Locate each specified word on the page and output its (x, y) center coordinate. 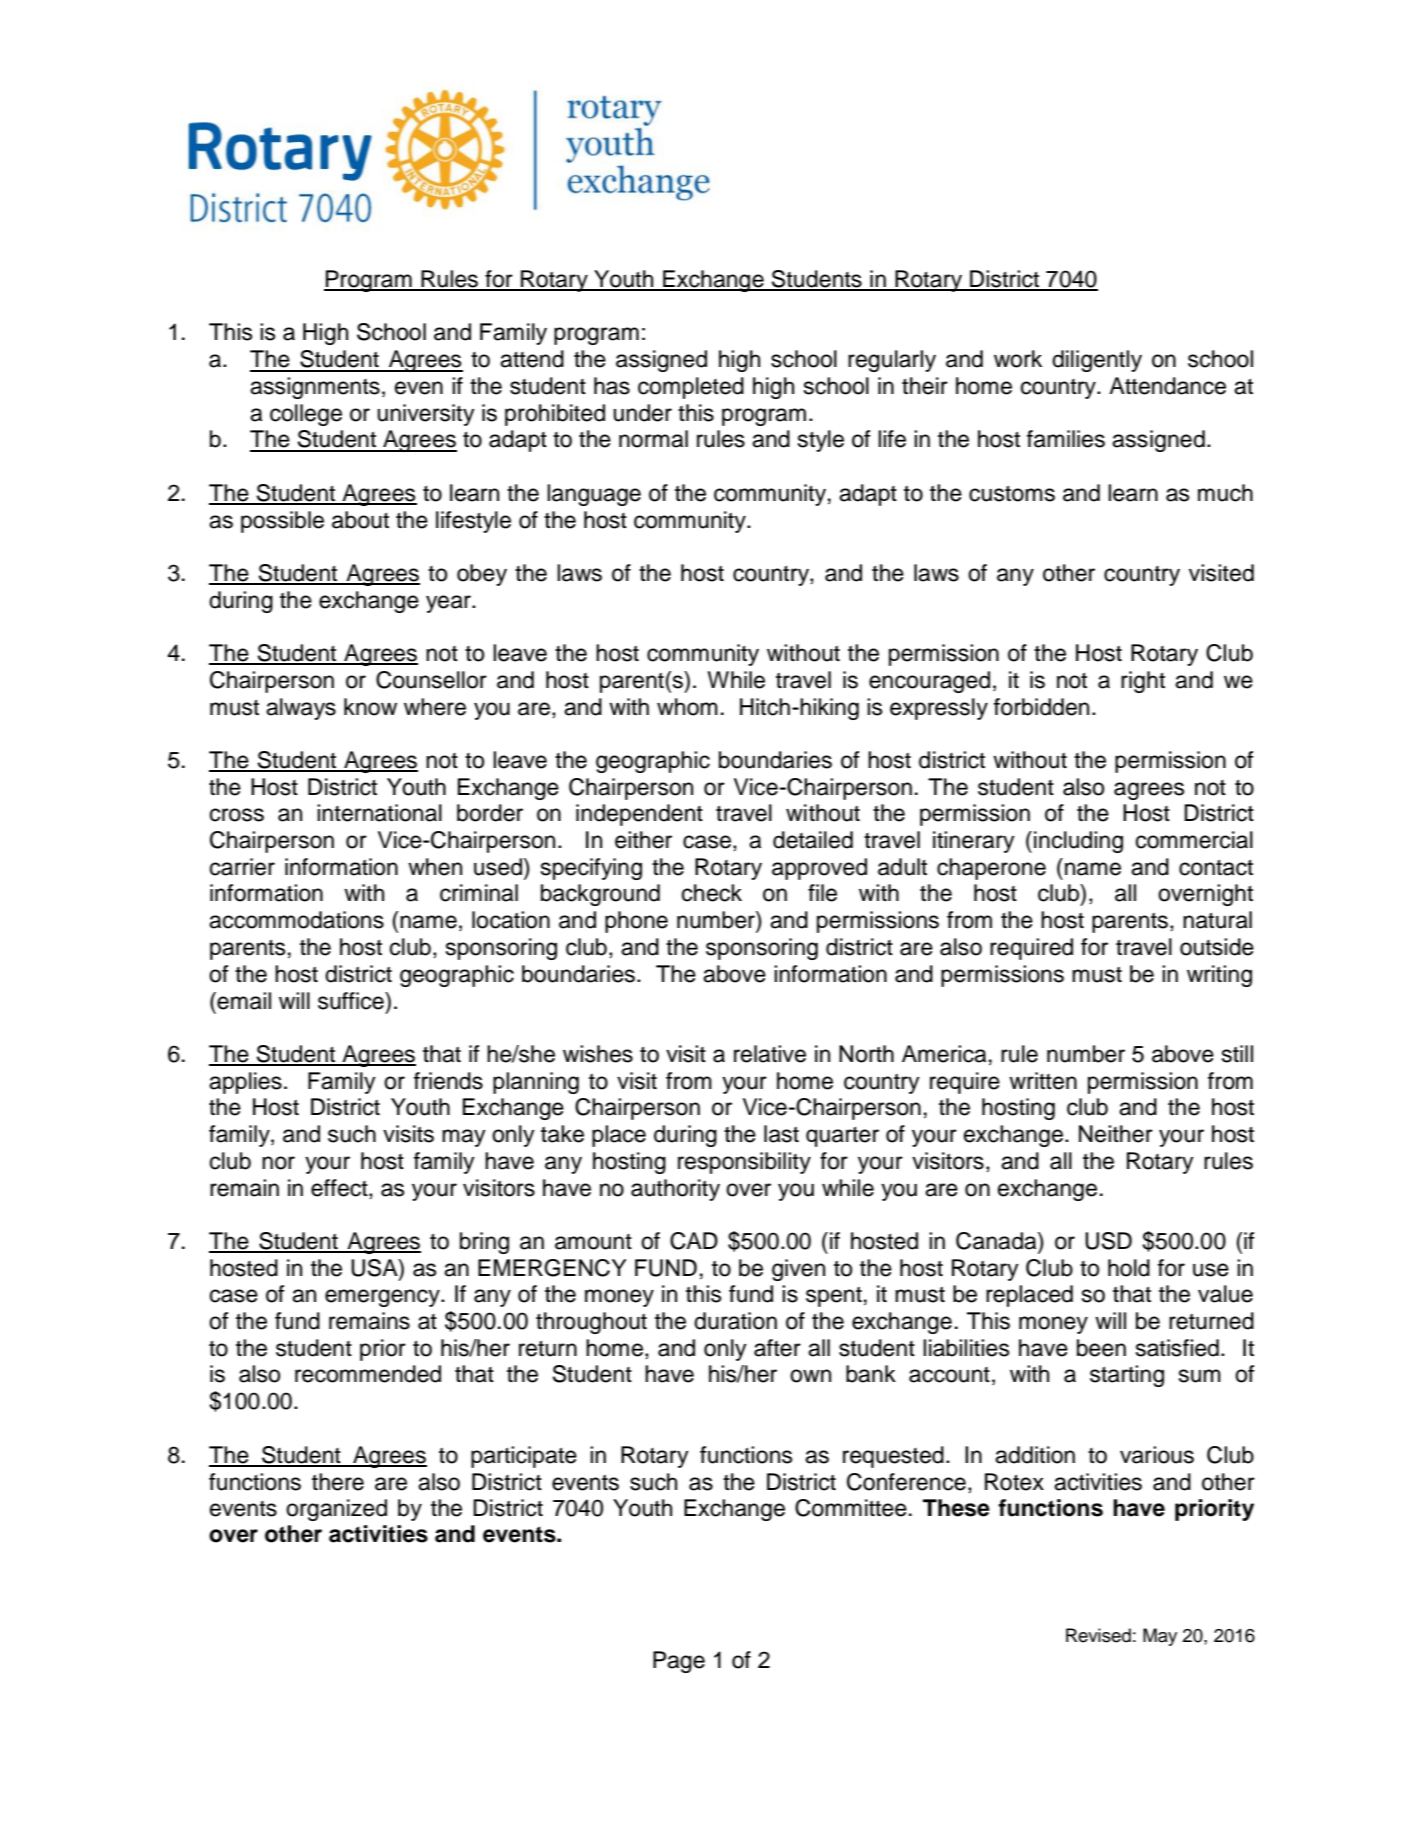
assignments (315, 388)
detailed (813, 840)
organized (336, 1510)
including (1078, 842)
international (379, 813)
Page (679, 1662)
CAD (694, 1241)
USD (1108, 1241)
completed (691, 388)
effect (340, 1188)
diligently (1097, 361)
